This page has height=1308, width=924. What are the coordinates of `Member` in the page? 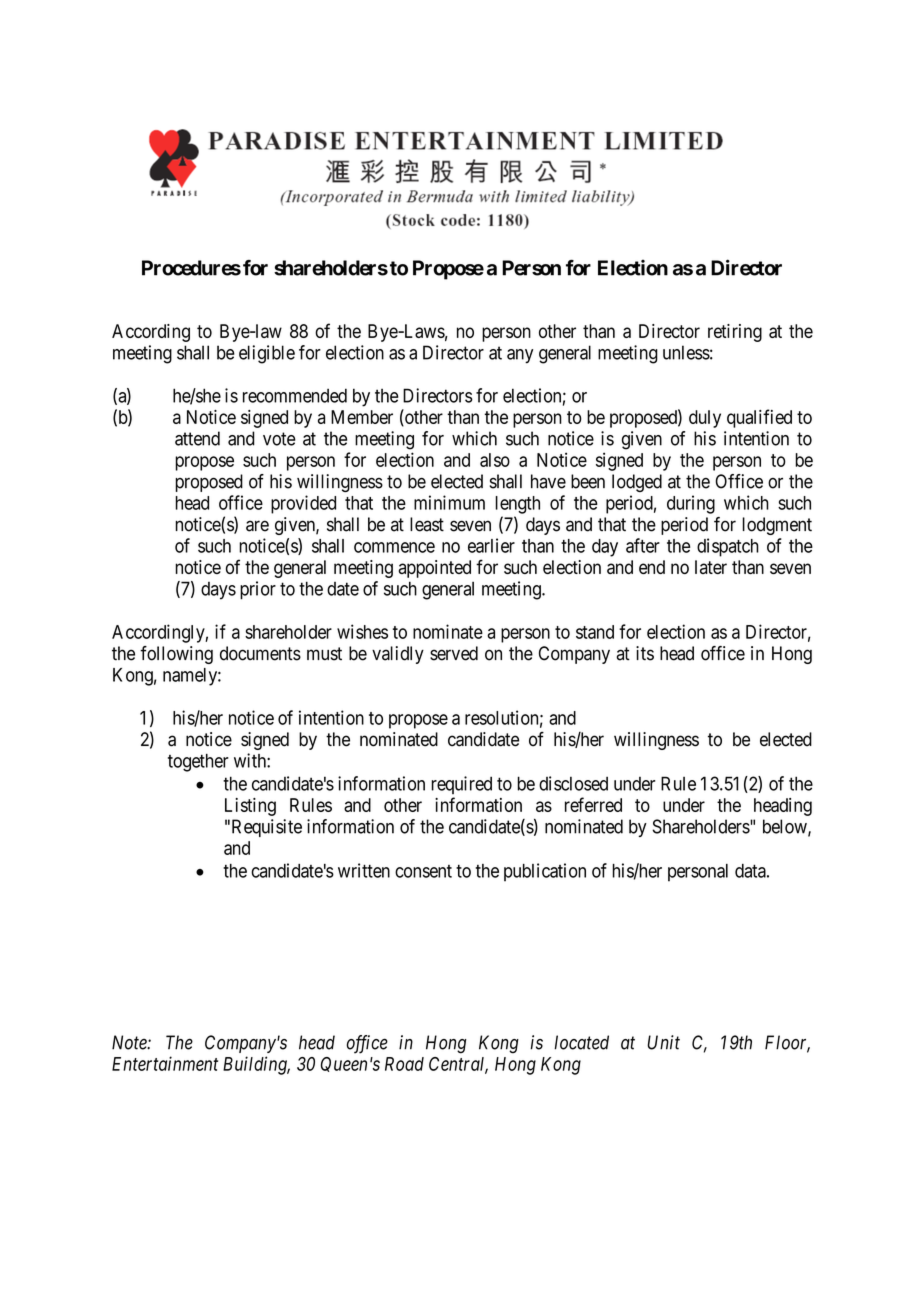 It's located at (362, 417).
